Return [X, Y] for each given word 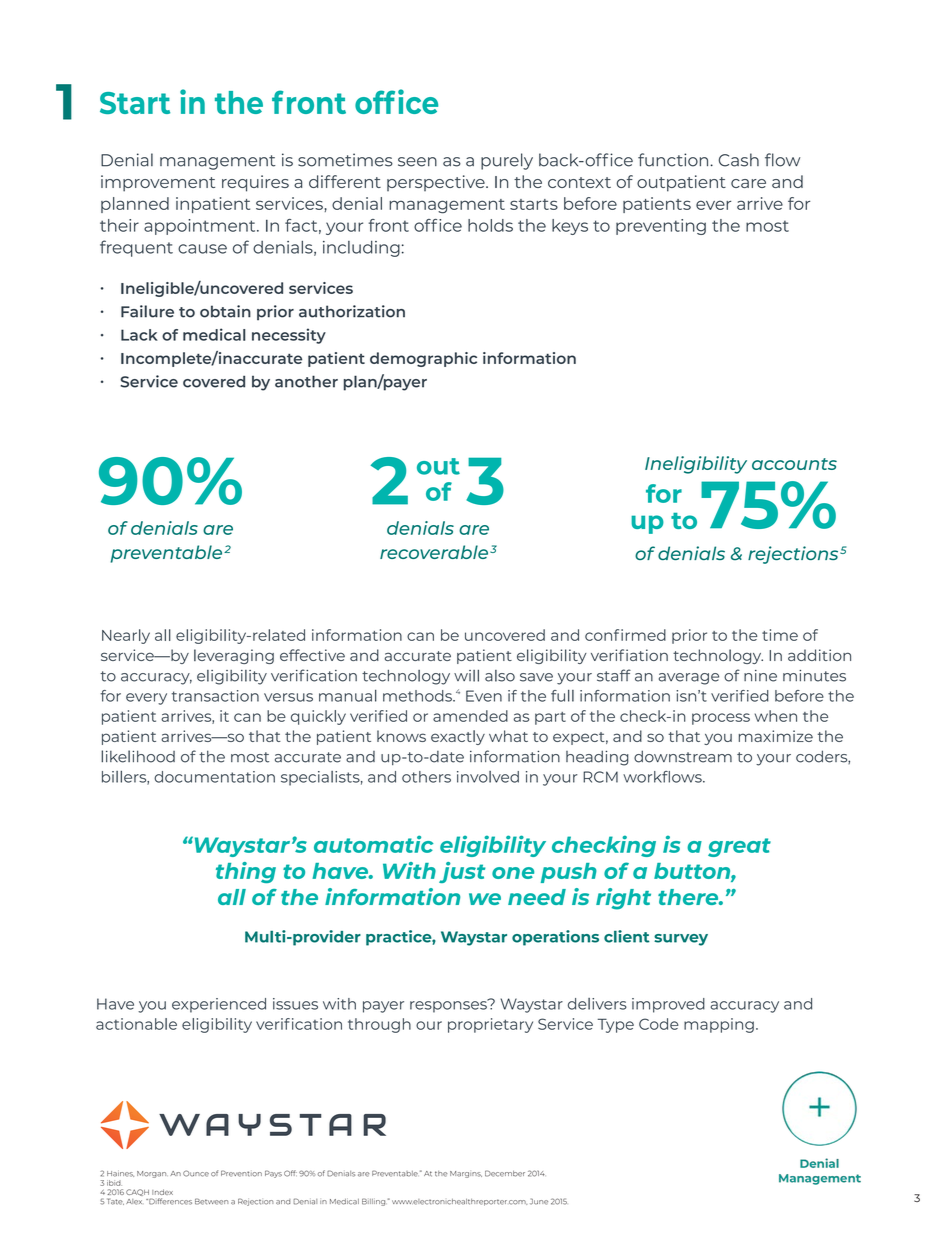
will [466, 676]
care [748, 183]
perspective [437, 183]
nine [760, 676]
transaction [215, 696]
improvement [158, 183]
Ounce [196, 1173]
